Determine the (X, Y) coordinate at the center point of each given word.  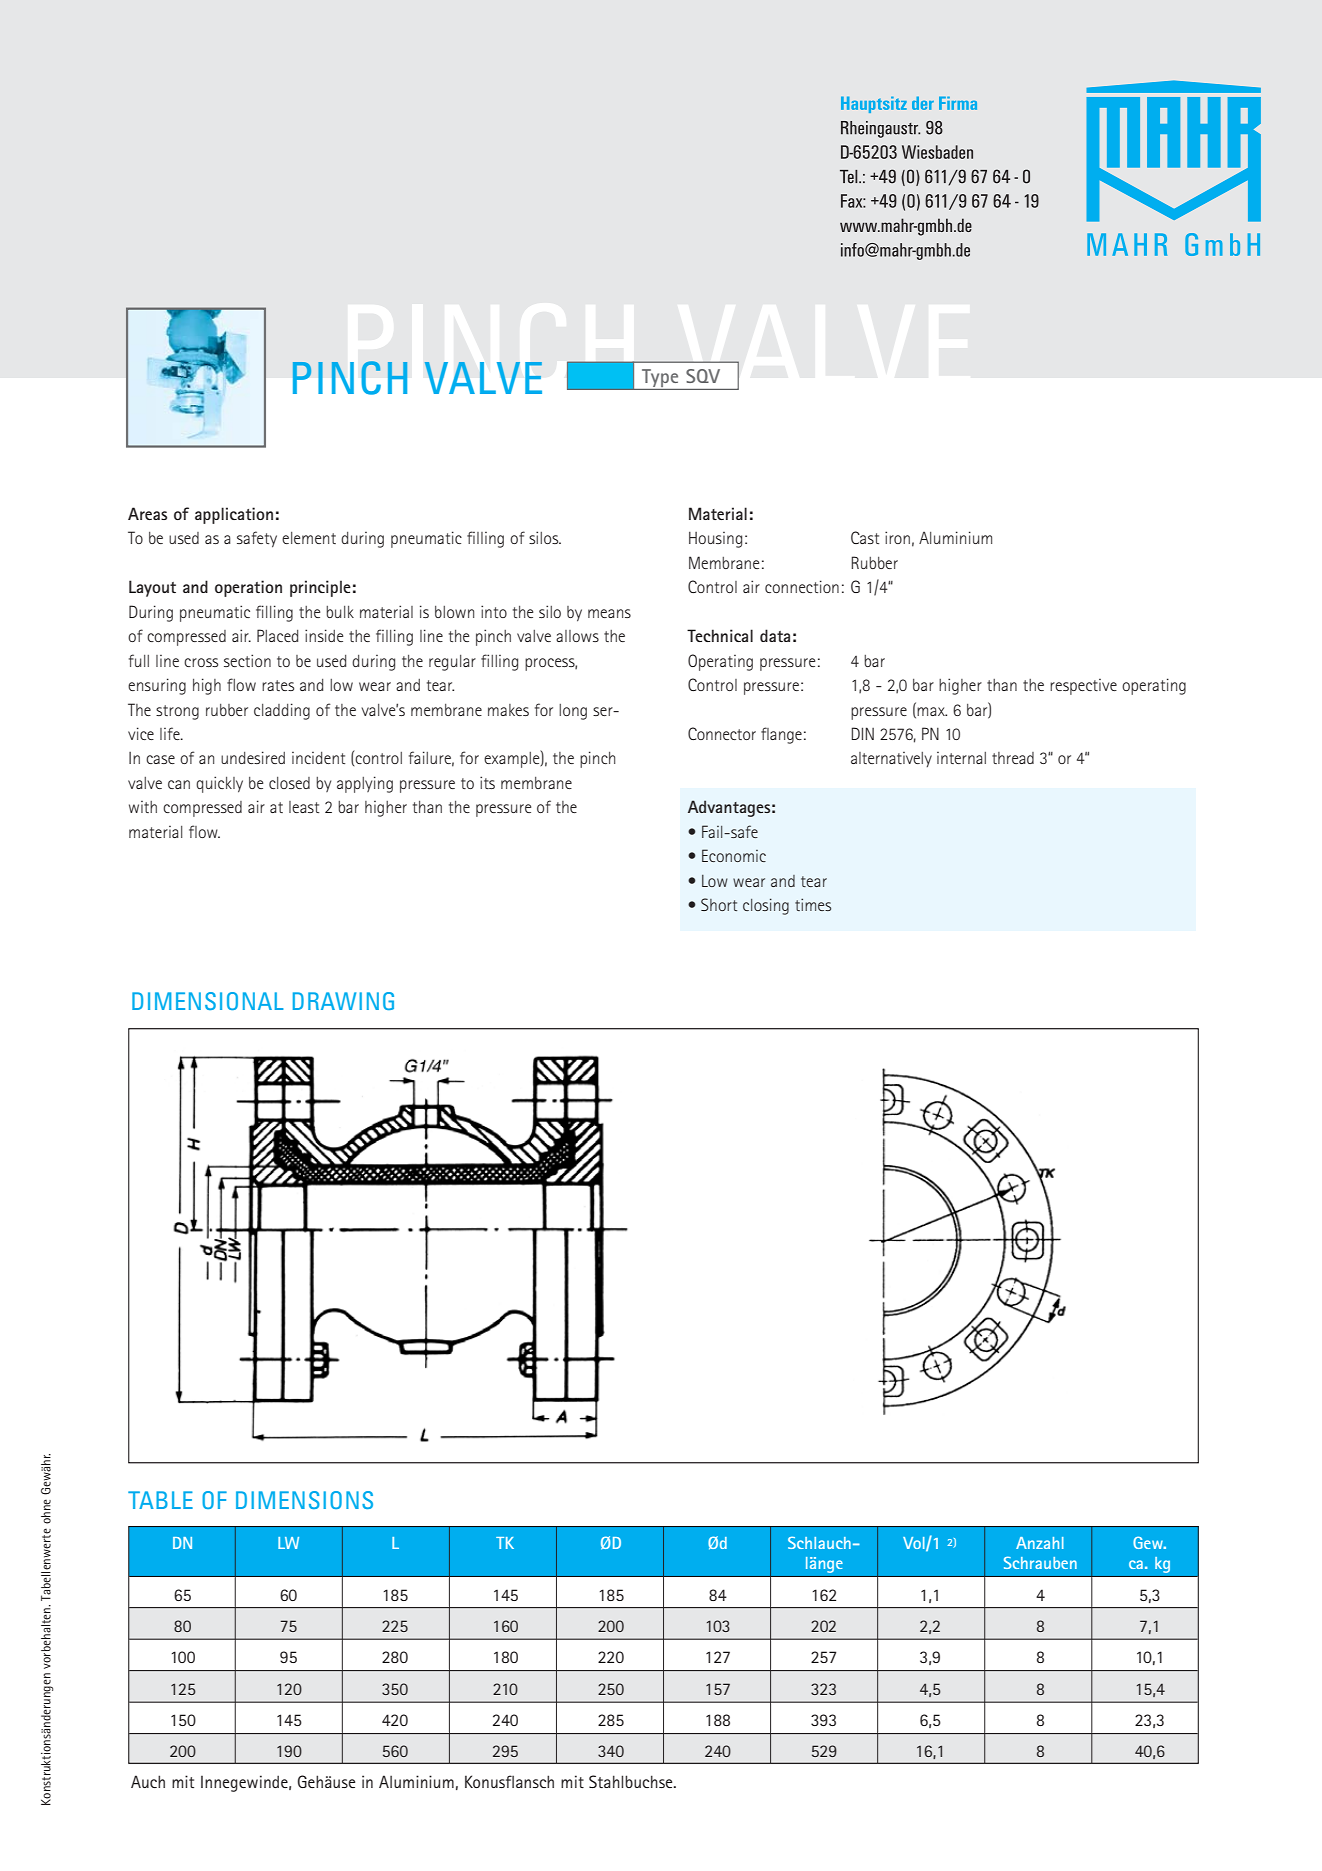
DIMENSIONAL (208, 1001)
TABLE (160, 1500)
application (234, 515)
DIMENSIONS (304, 1500)
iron (897, 537)
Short (719, 904)
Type (660, 379)
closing (766, 906)
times (813, 904)
